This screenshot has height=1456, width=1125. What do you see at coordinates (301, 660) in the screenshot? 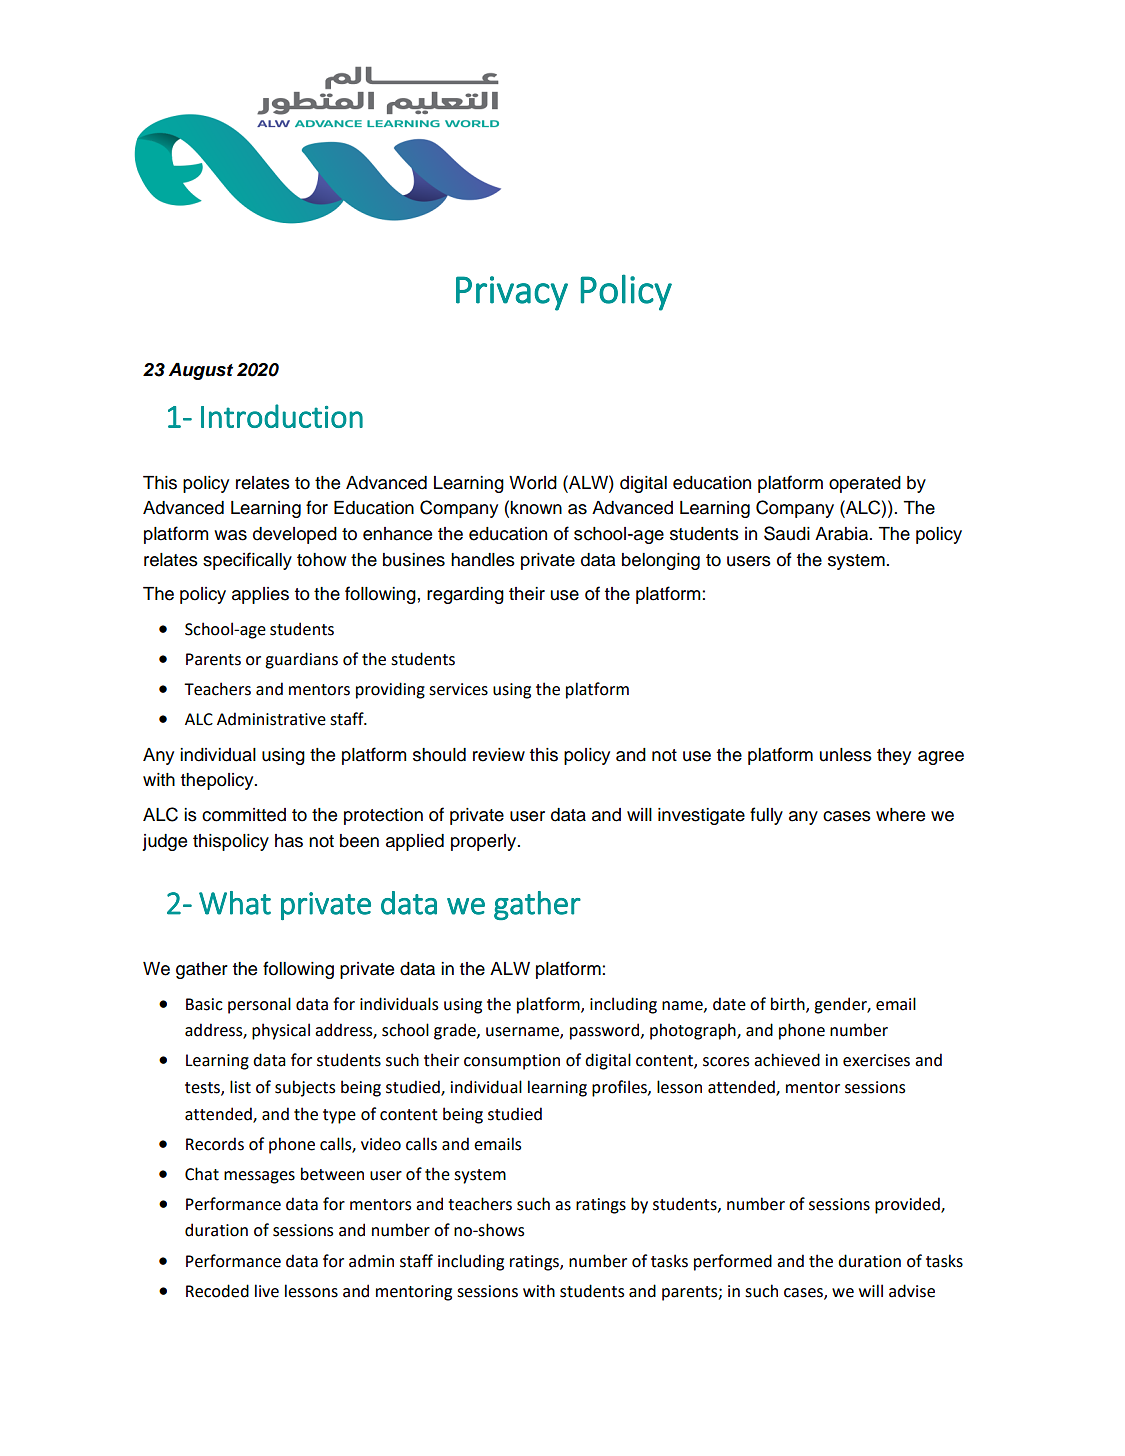
I see `guardians` at bounding box center [301, 660].
